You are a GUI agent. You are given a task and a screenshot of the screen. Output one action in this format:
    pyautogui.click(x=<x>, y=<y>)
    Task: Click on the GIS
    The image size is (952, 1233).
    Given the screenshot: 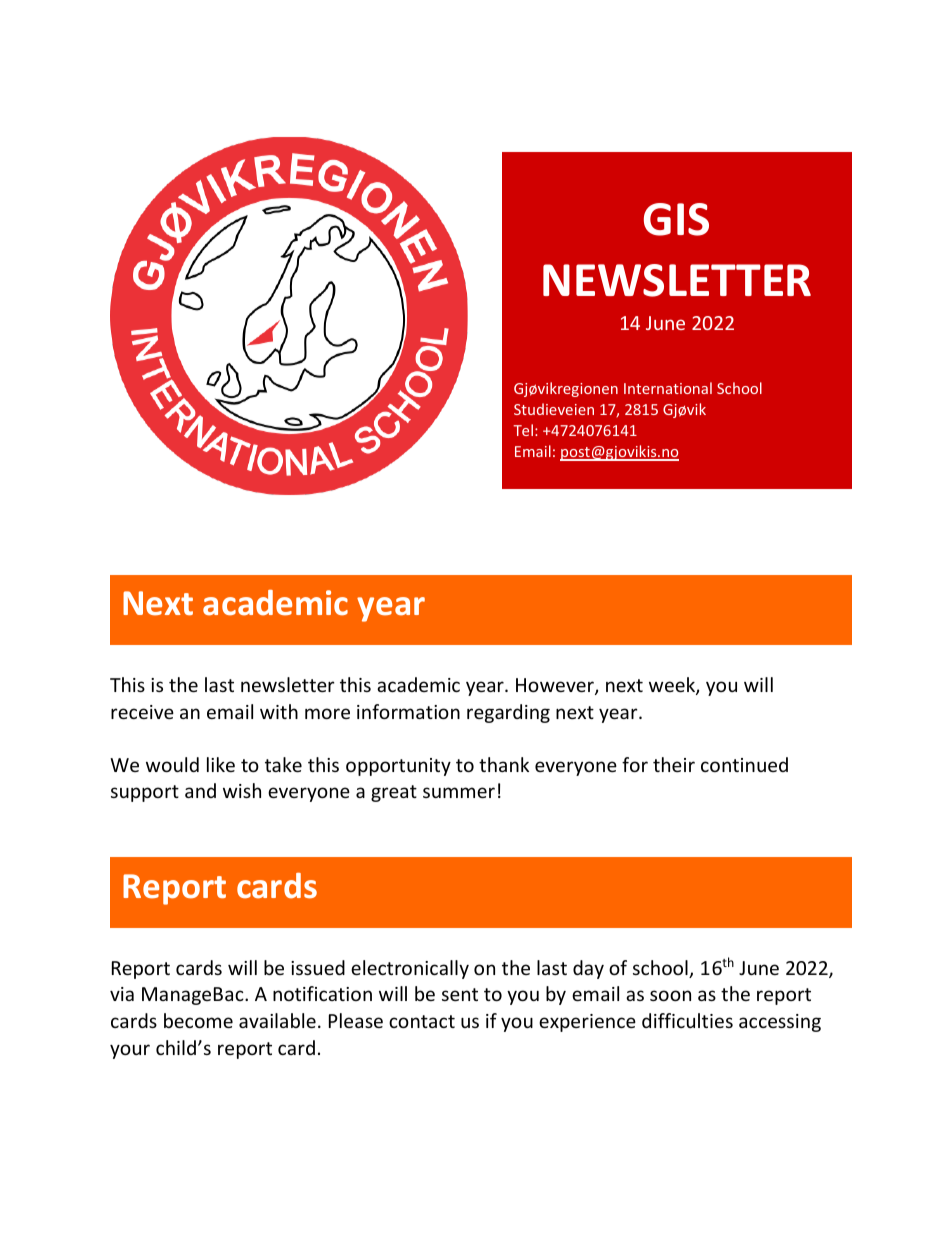 What is the action you would take?
    pyautogui.click(x=676, y=219)
